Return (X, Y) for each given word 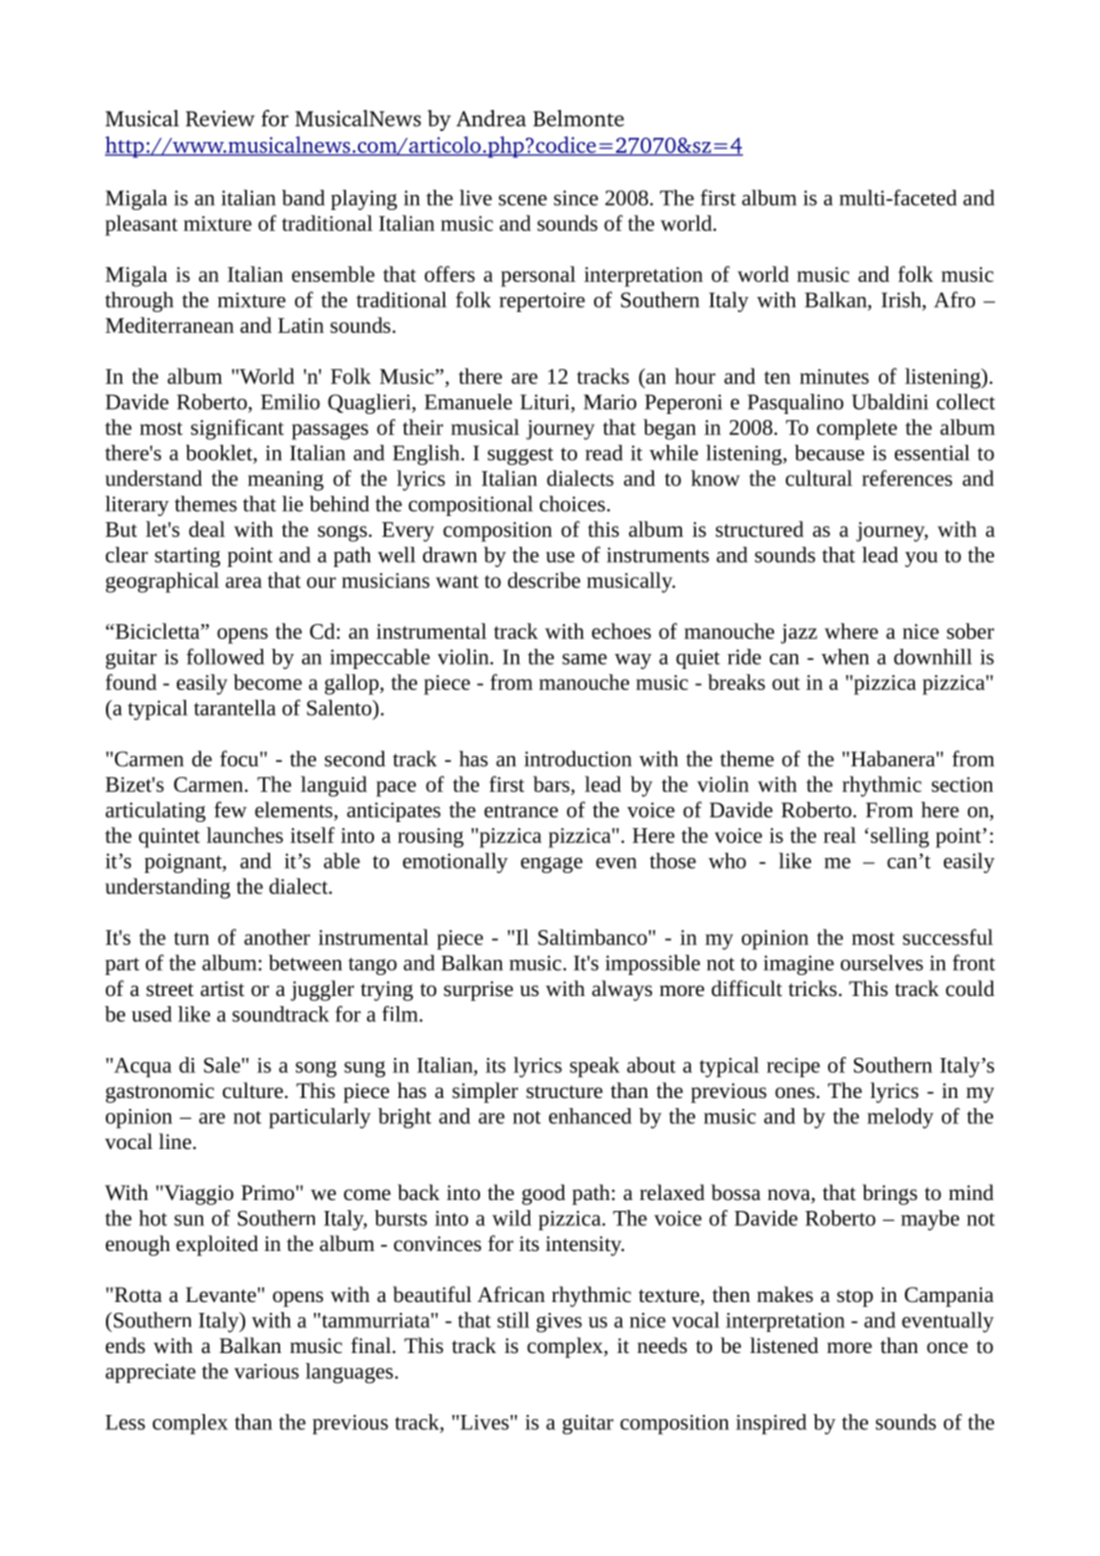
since (576, 198)
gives (559, 1323)
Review (220, 118)
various (266, 1371)
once (947, 1348)
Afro (954, 299)
